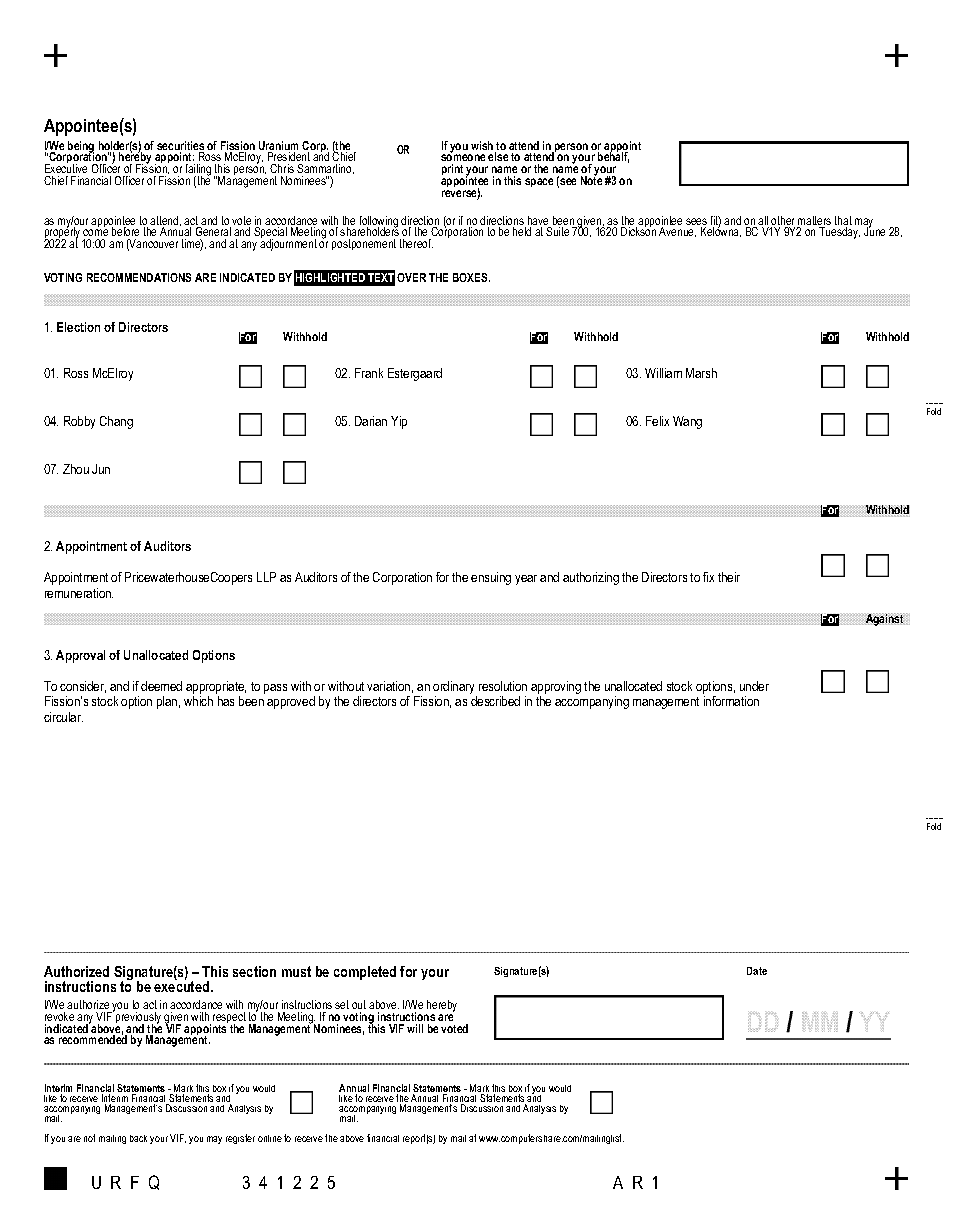 The width and height of the screenshot is (953, 1232). What do you see at coordinates (161, 686) in the screenshot?
I see `deemed` at bounding box center [161, 686].
